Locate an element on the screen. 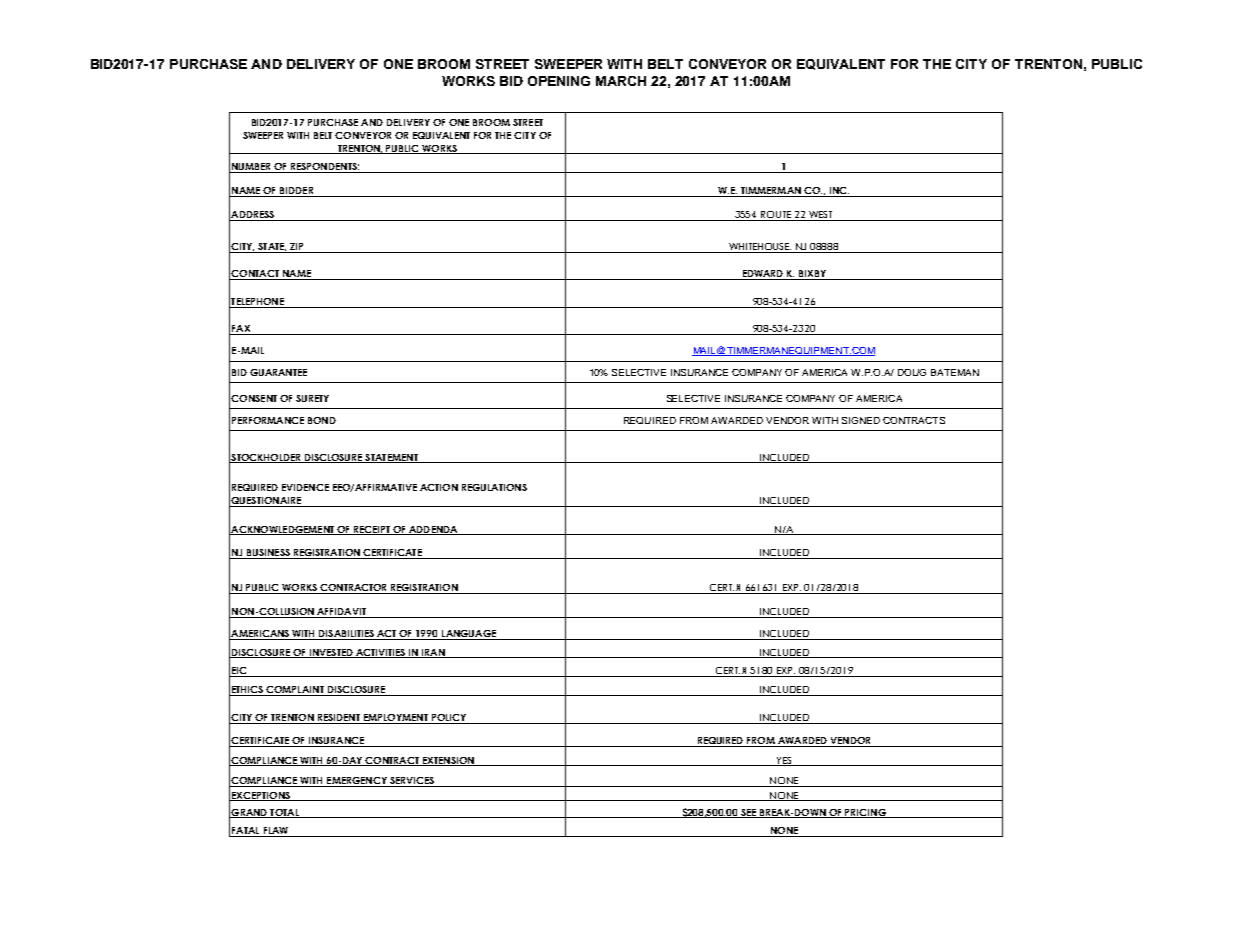 The height and width of the screenshot is (952, 1233). TOTAL is located at coordinates (284, 813).
